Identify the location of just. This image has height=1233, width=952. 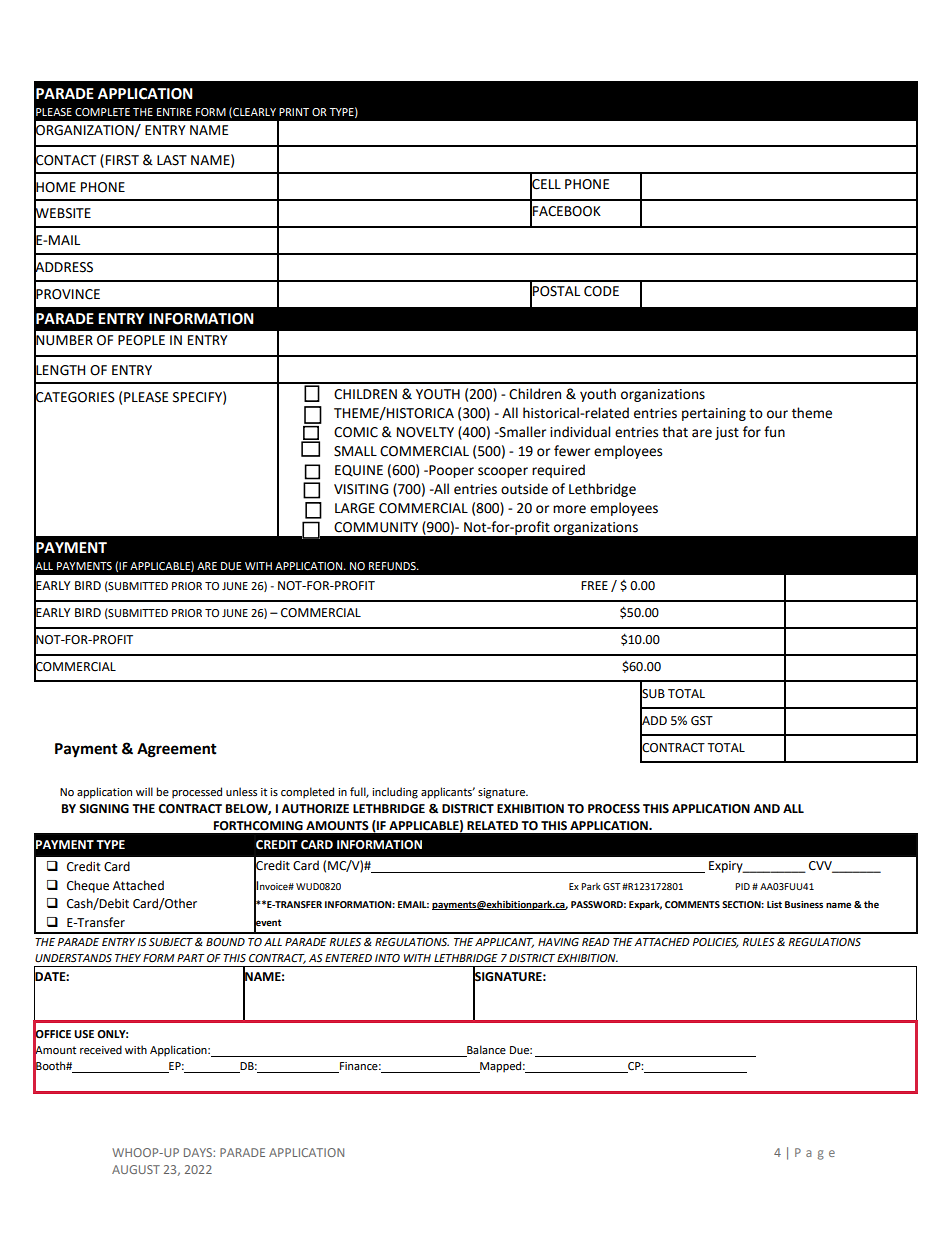
(727, 433).
